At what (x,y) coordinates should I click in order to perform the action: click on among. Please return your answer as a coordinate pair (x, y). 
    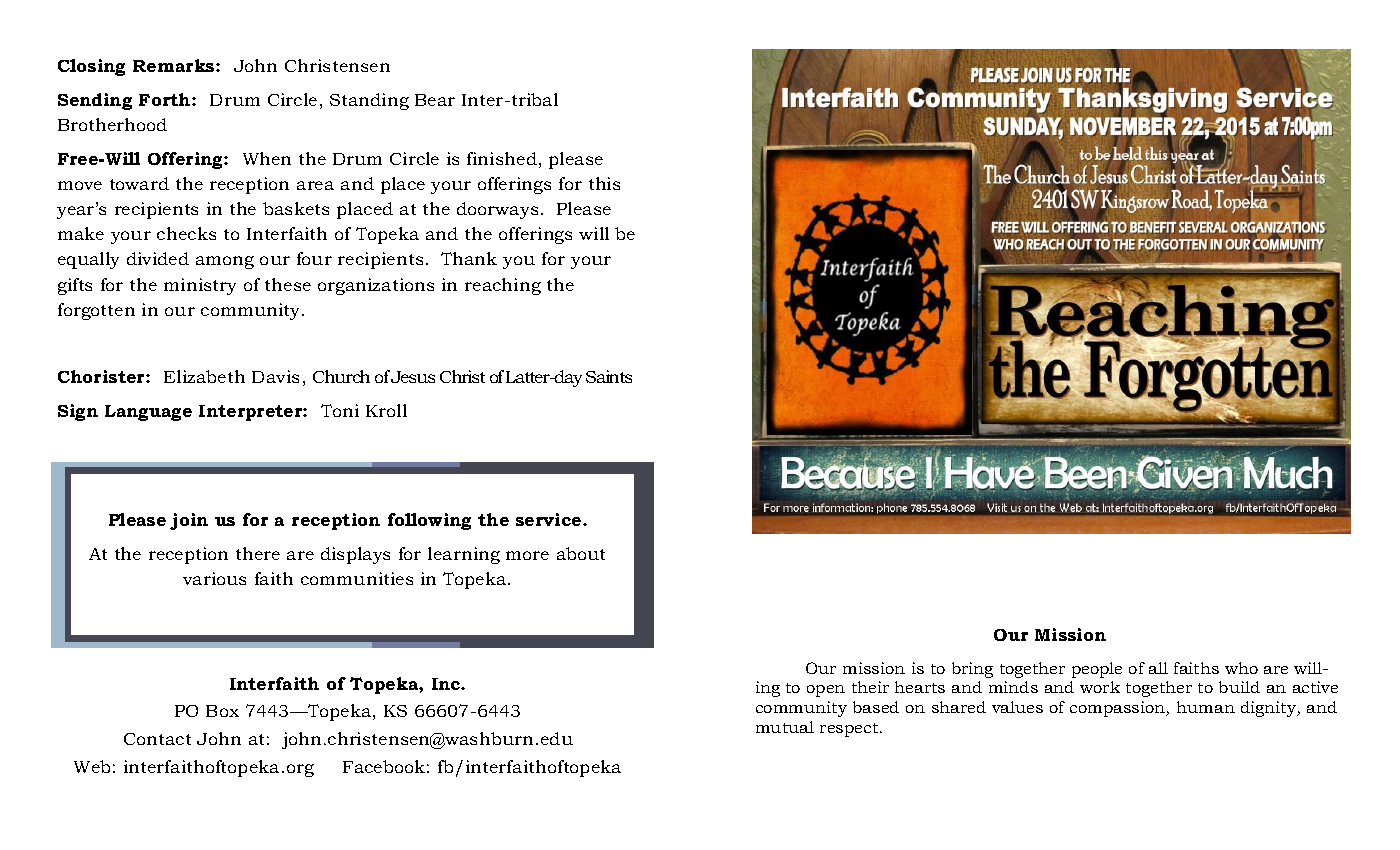
    Looking at the image, I should click on (225, 262).
